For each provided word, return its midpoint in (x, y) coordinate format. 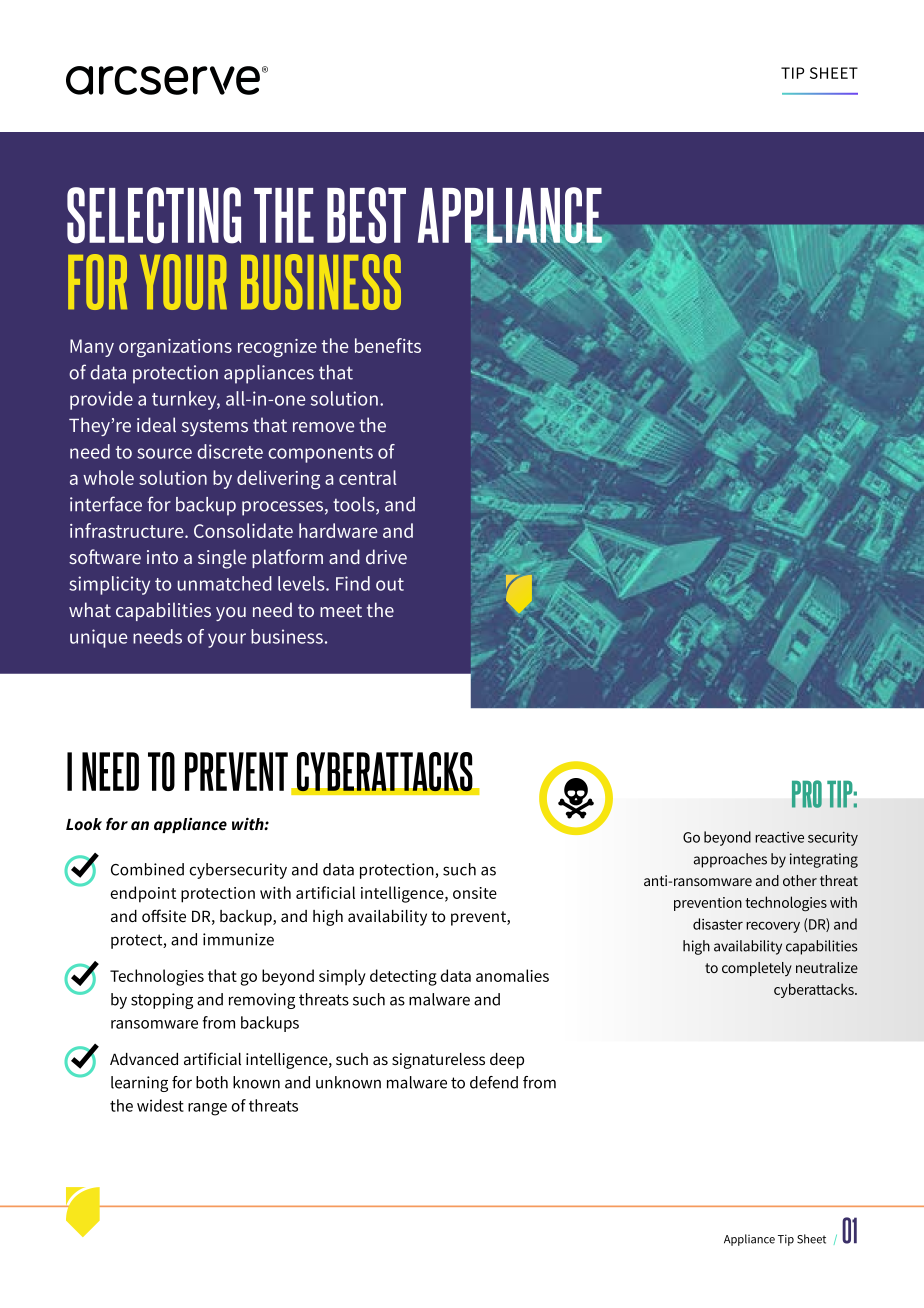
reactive (779, 837)
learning (139, 1084)
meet (341, 610)
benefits (388, 345)
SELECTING (154, 215)
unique (98, 638)
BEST (366, 215)
